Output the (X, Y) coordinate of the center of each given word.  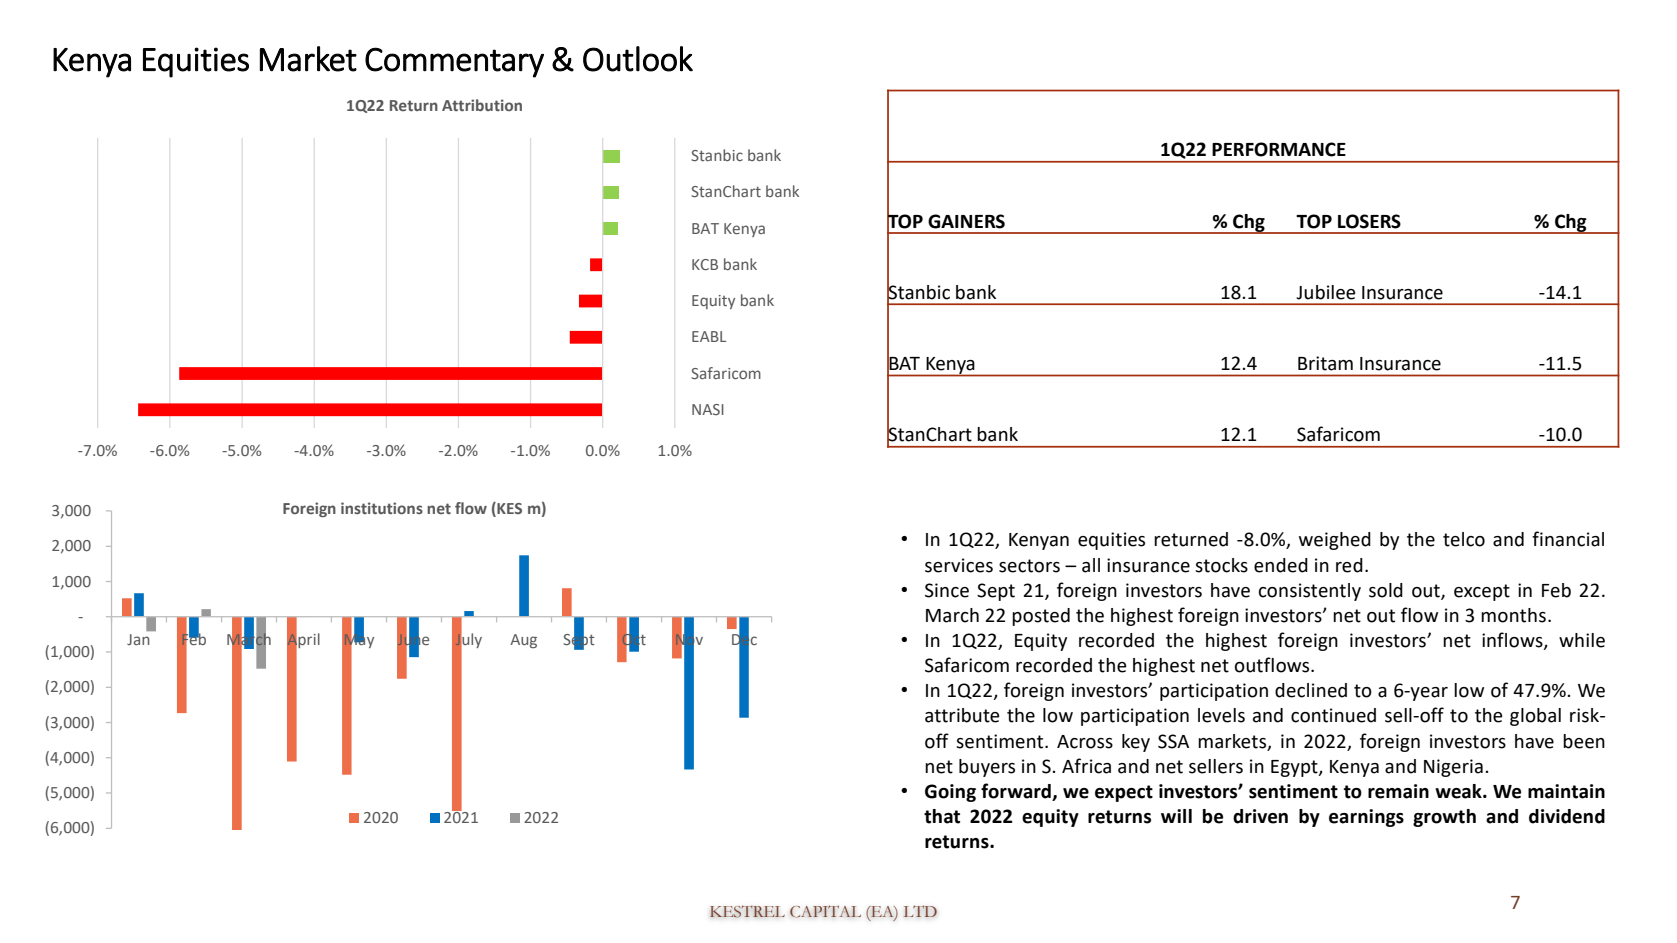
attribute (962, 715)
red (1349, 565)
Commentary (454, 62)
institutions (382, 508)
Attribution (482, 105)
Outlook (638, 59)
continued (1333, 715)
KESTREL (747, 911)
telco (1464, 539)
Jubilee (1326, 292)
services (959, 565)
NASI (708, 409)
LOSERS (1369, 221)
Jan (138, 639)
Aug (523, 641)
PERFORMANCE (1279, 149)
